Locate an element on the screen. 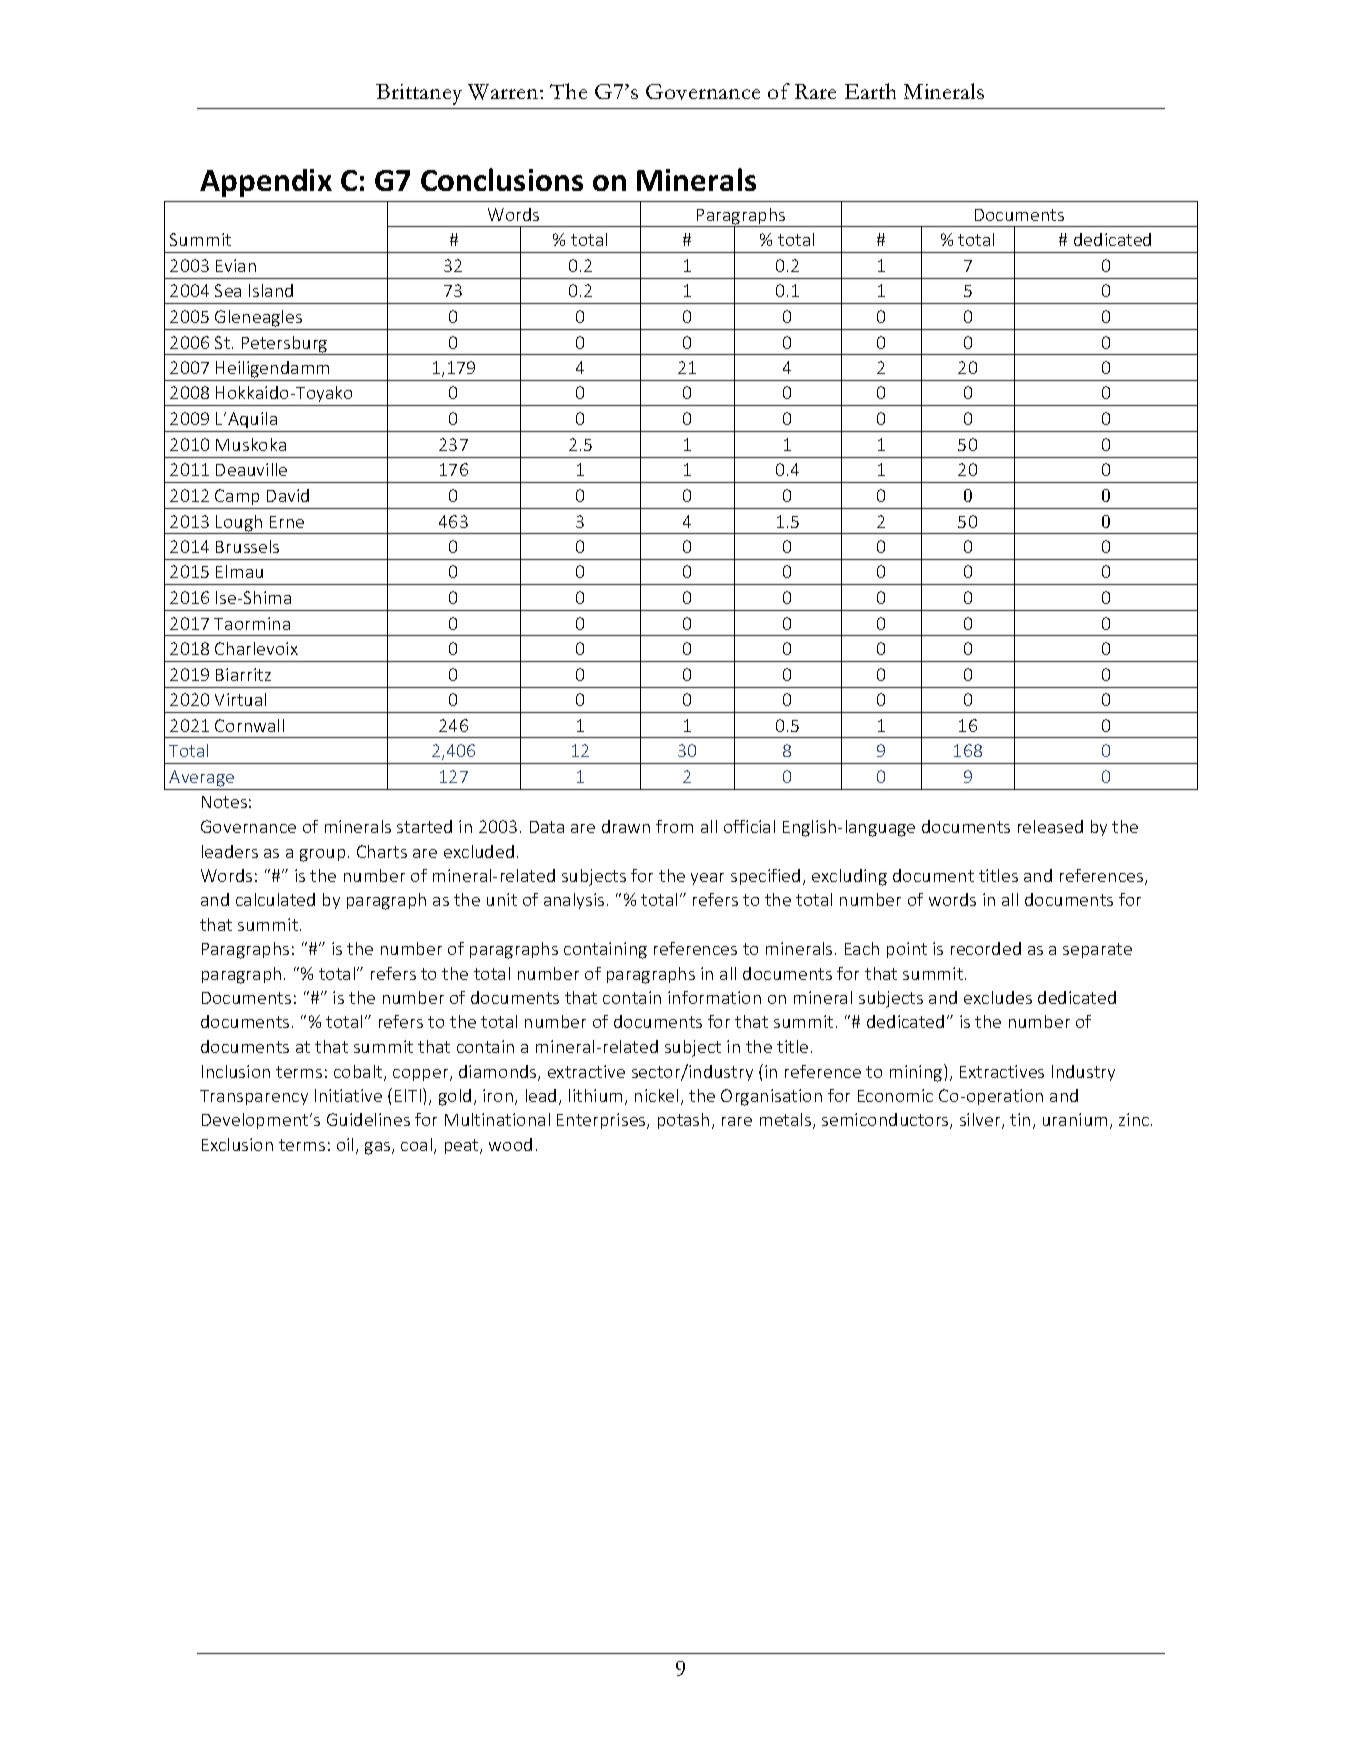  David is located at coordinates (288, 495).
